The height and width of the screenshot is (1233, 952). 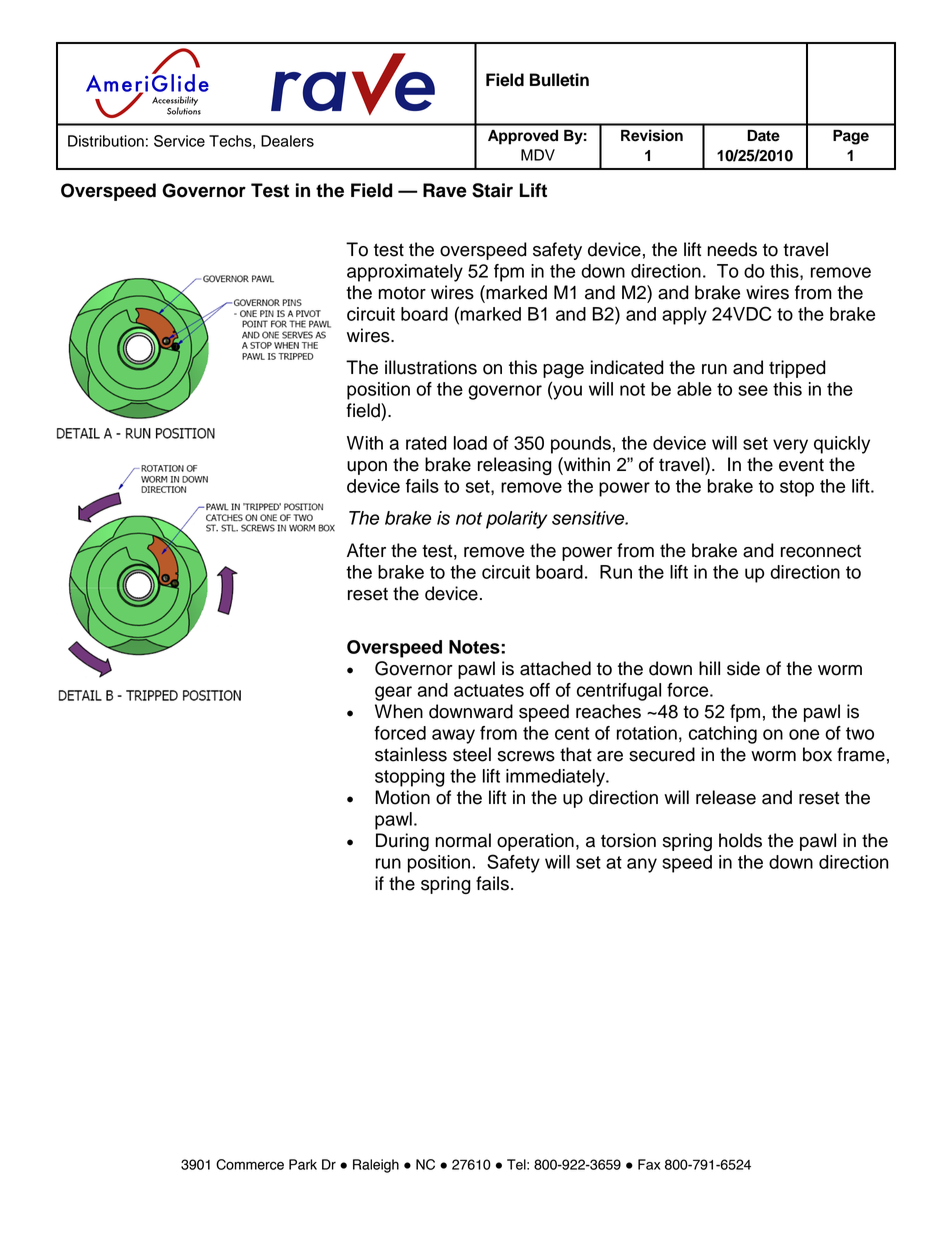 I want to click on side, so click(x=743, y=668).
